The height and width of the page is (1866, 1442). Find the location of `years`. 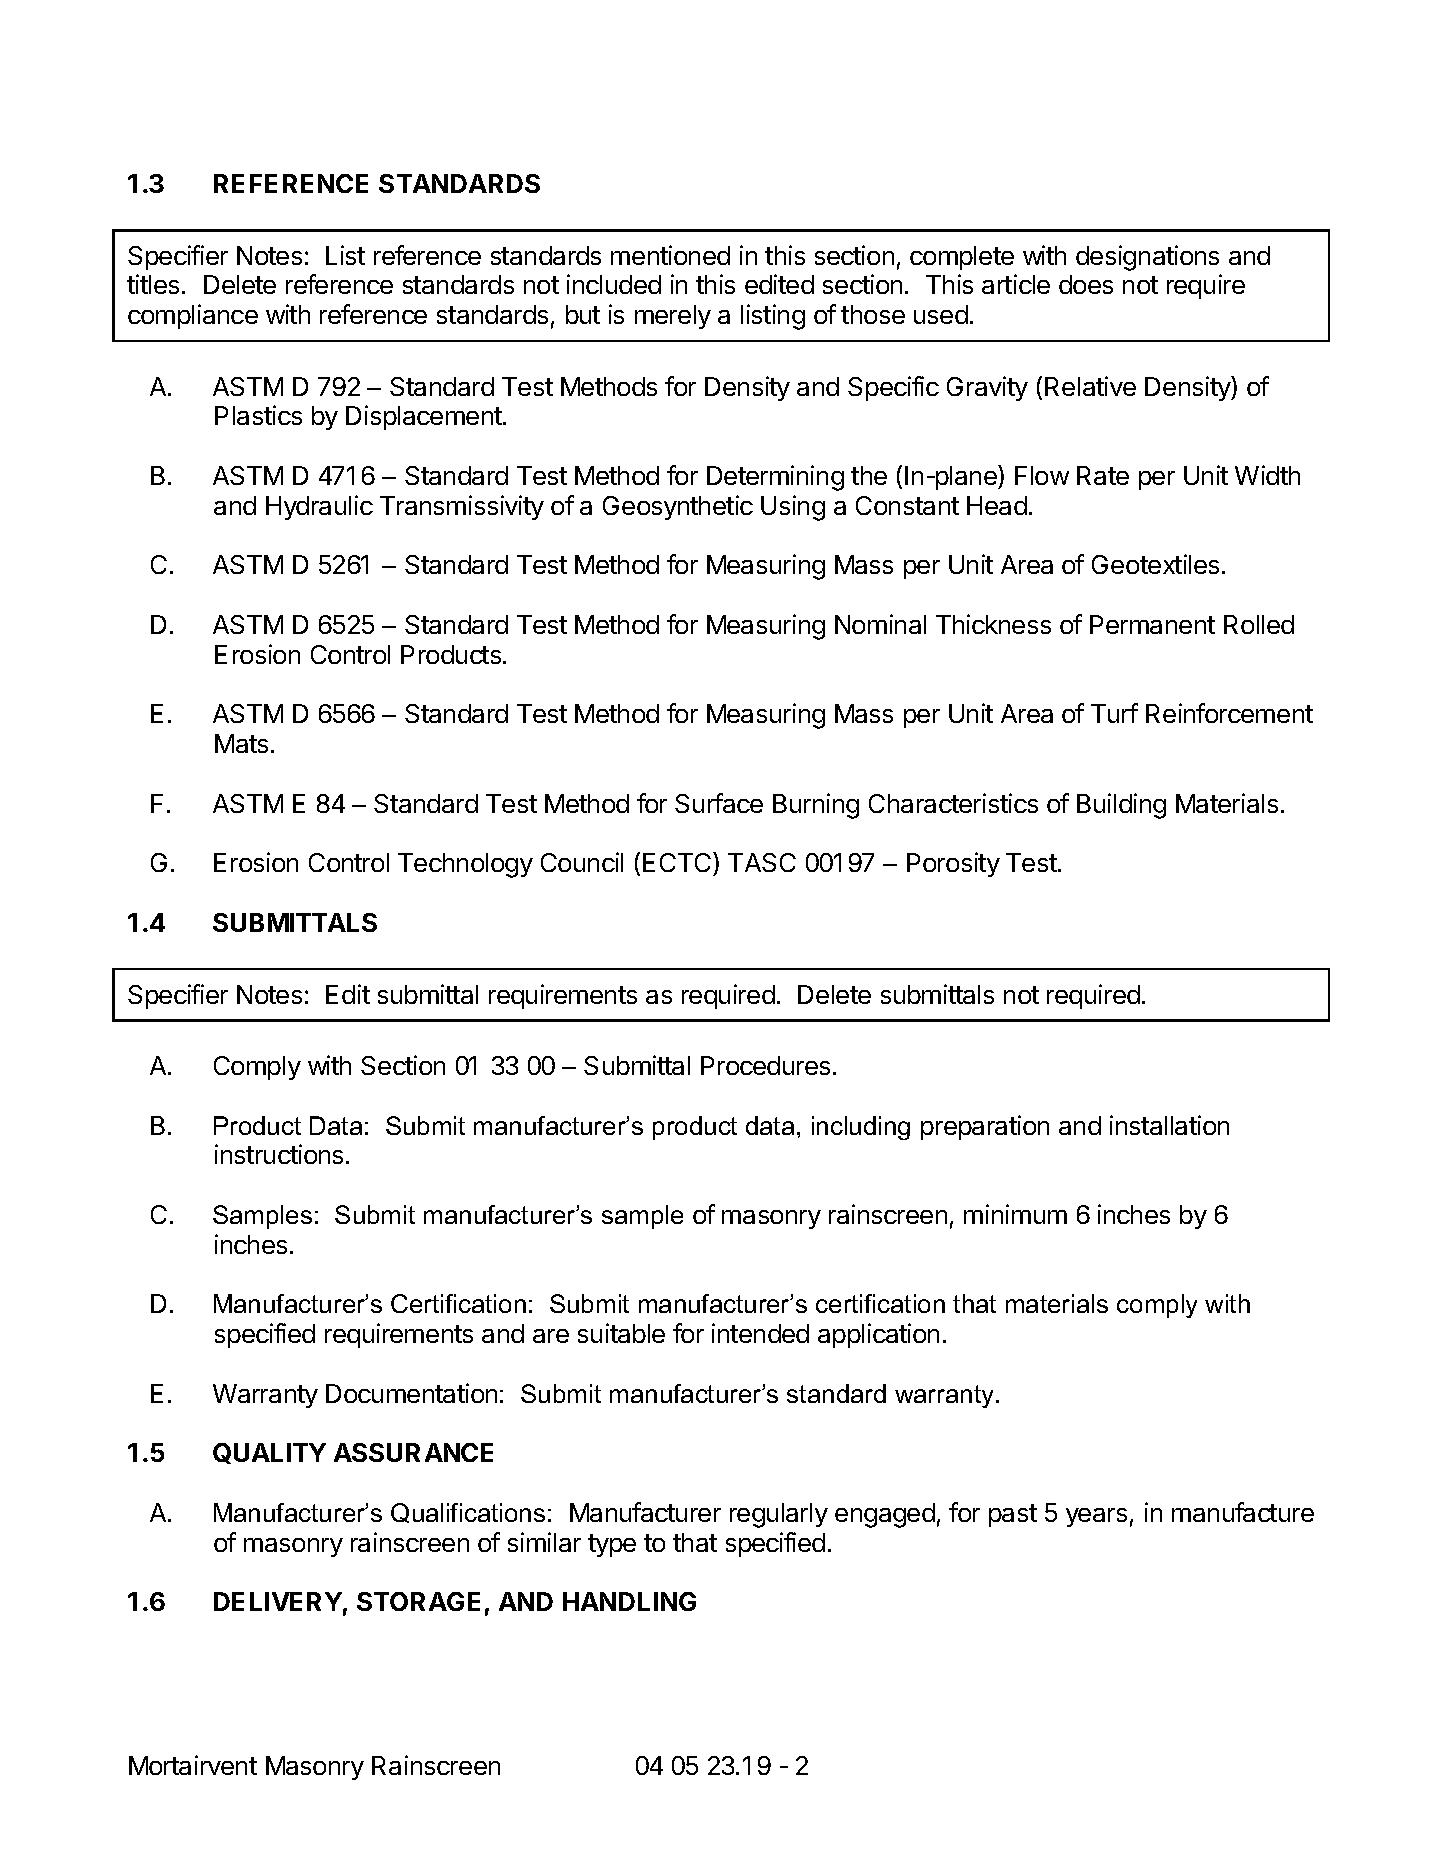

years is located at coordinates (1096, 1517).
